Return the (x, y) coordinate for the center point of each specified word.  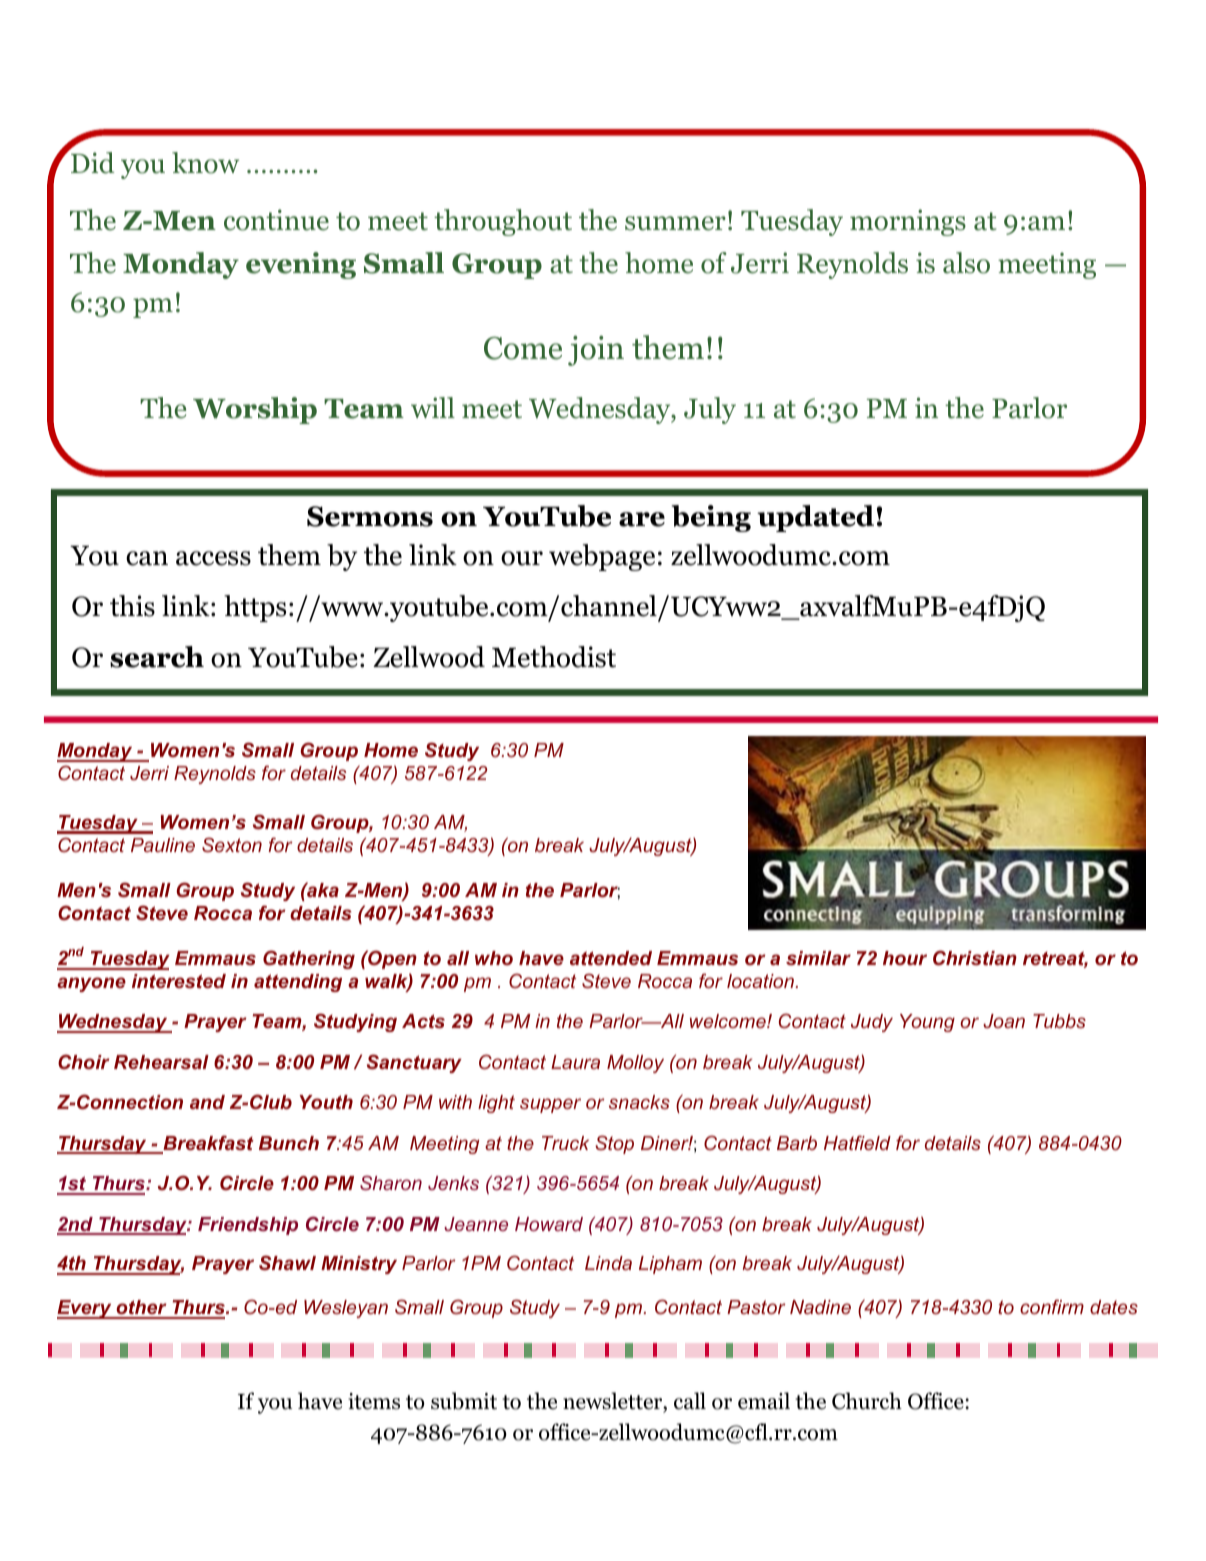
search (157, 657)
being (711, 518)
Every (85, 1309)
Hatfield (857, 1142)
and (207, 1102)
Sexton (232, 845)
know (205, 163)
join (596, 351)
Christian (975, 958)
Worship (255, 410)
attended (611, 958)
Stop (614, 1144)
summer (675, 223)
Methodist (554, 657)
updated (815, 518)
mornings (908, 222)
